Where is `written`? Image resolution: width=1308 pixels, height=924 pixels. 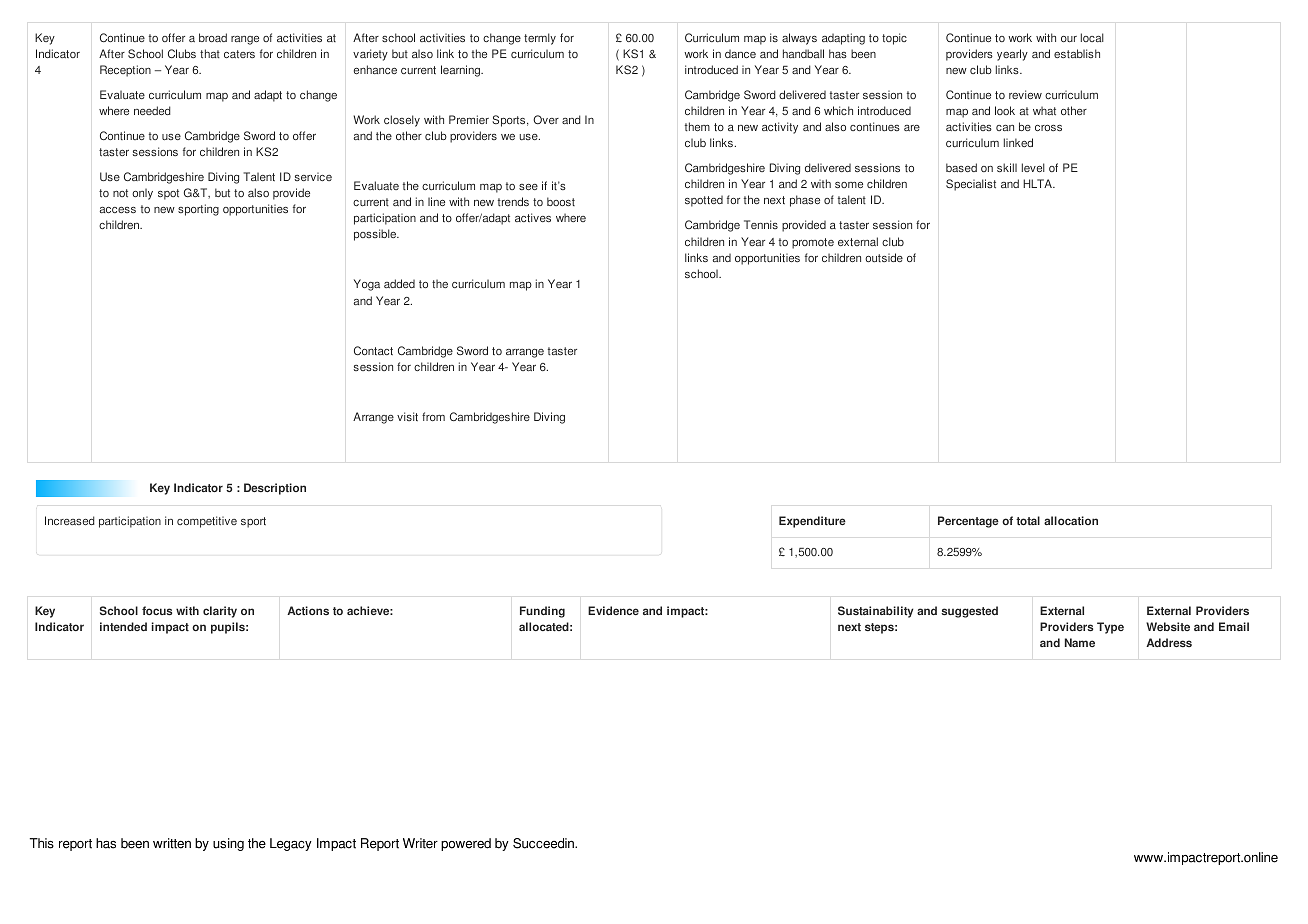
written is located at coordinates (172, 843).
